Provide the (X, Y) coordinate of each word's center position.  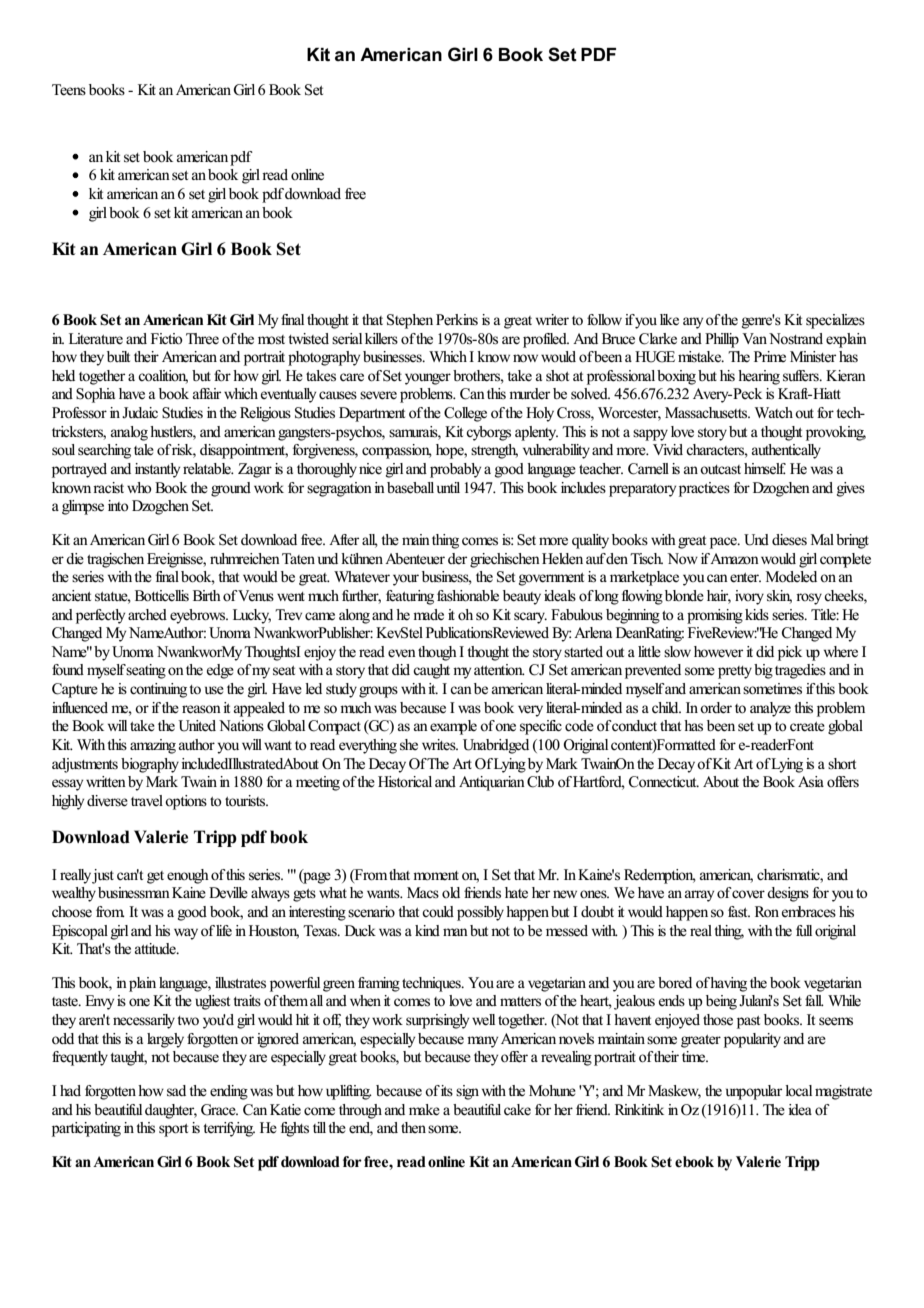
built (118, 356)
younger (428, 379)
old (451, 892)
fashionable (468, 596)
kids (757, 614)
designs (788, 894)
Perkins (457, 320)
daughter (171, 1111)
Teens (69, 90)
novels (576, 1039)
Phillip (722, 340)
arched (147, 614)
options (186, 802)
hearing (759, 377)
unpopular (754, 1092)
